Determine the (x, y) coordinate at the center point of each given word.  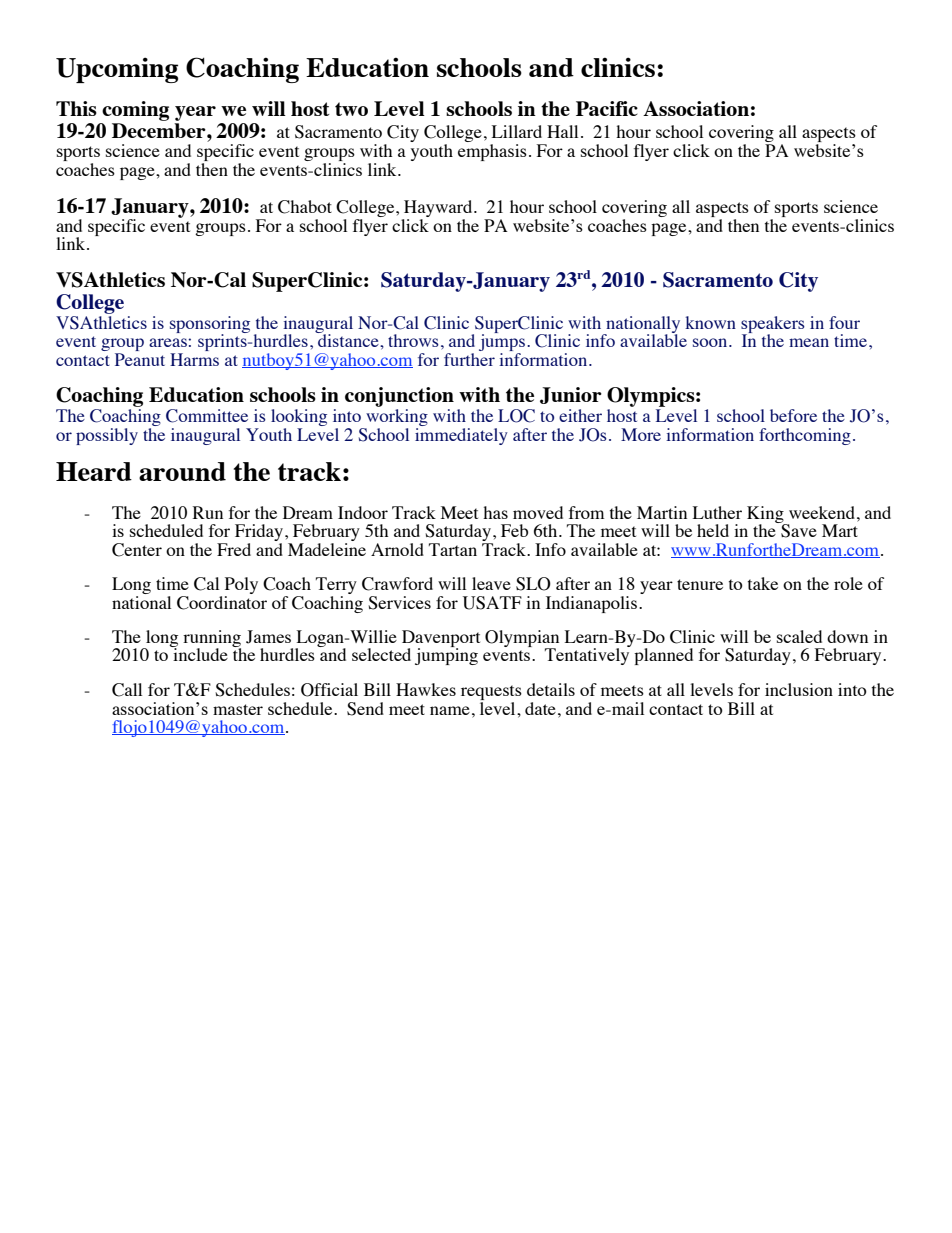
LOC (516, 416)
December (160, 130)
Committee (207, 416)
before (793, 415)
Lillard (517, 131)
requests (491, 694)
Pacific (607, 108)
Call (127, 690)
